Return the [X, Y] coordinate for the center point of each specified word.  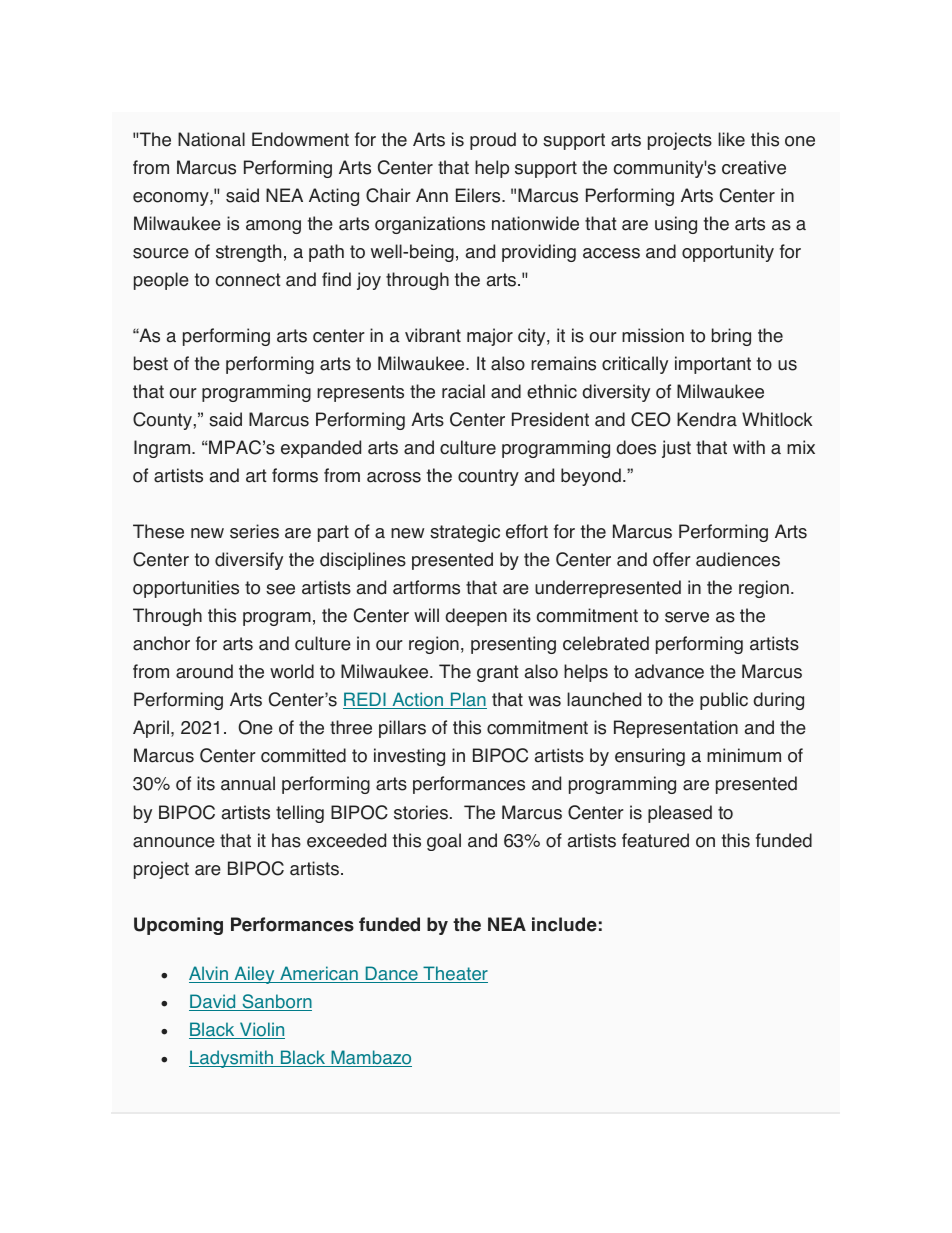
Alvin [209, 974]
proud [493, 141]
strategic [465, 533]
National [211, 139]
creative [754, 167]
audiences [738, 559]
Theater [454, 974]
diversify [249, 561]
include [564, 924]
